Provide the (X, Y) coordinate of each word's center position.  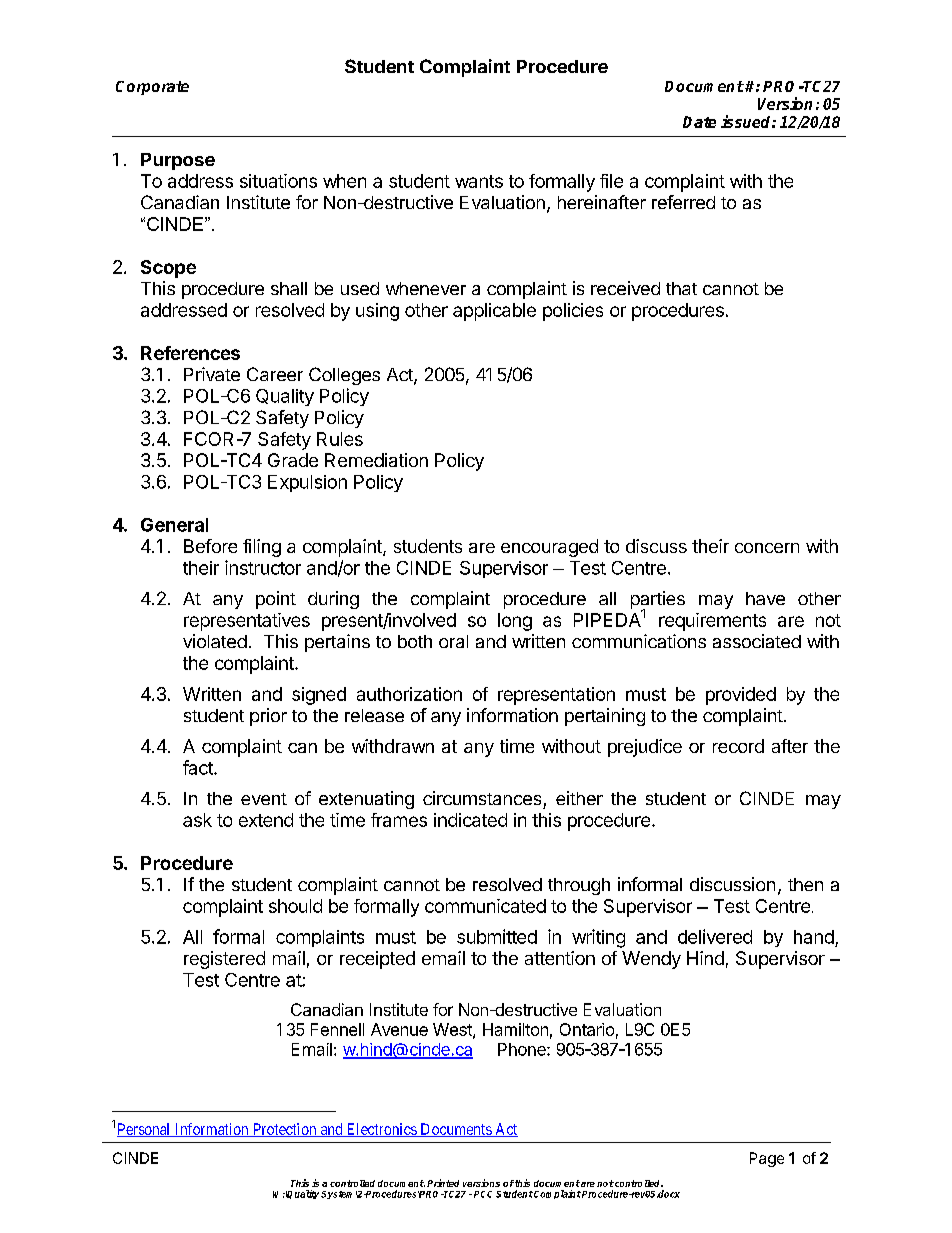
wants (479, 181)
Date (699, 122)
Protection (284, 1130)
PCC (483, 1194)
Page (767, 1159)
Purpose (178, 161)
